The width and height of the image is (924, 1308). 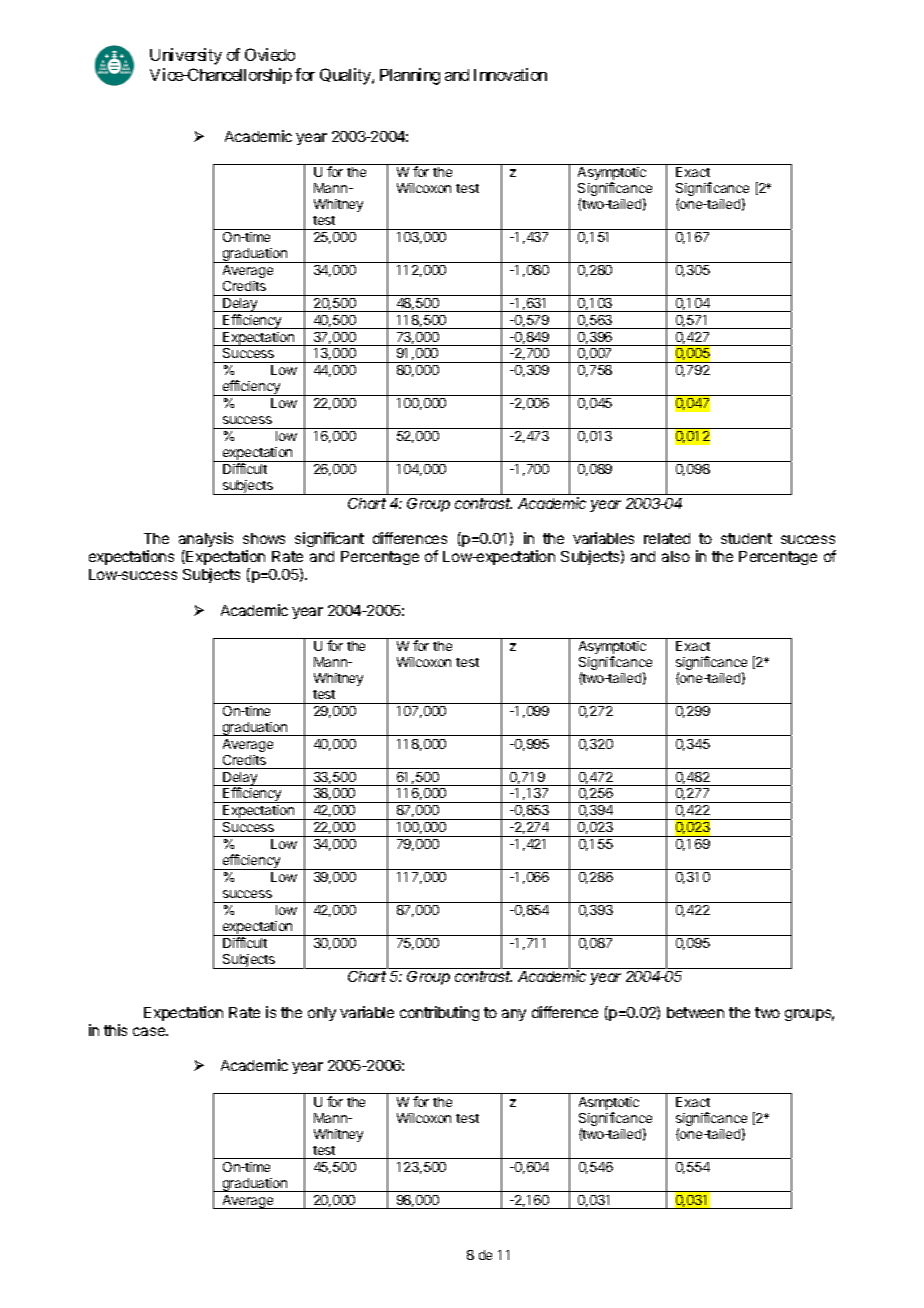 I want to click on this, so click(x=115, y=1030).
